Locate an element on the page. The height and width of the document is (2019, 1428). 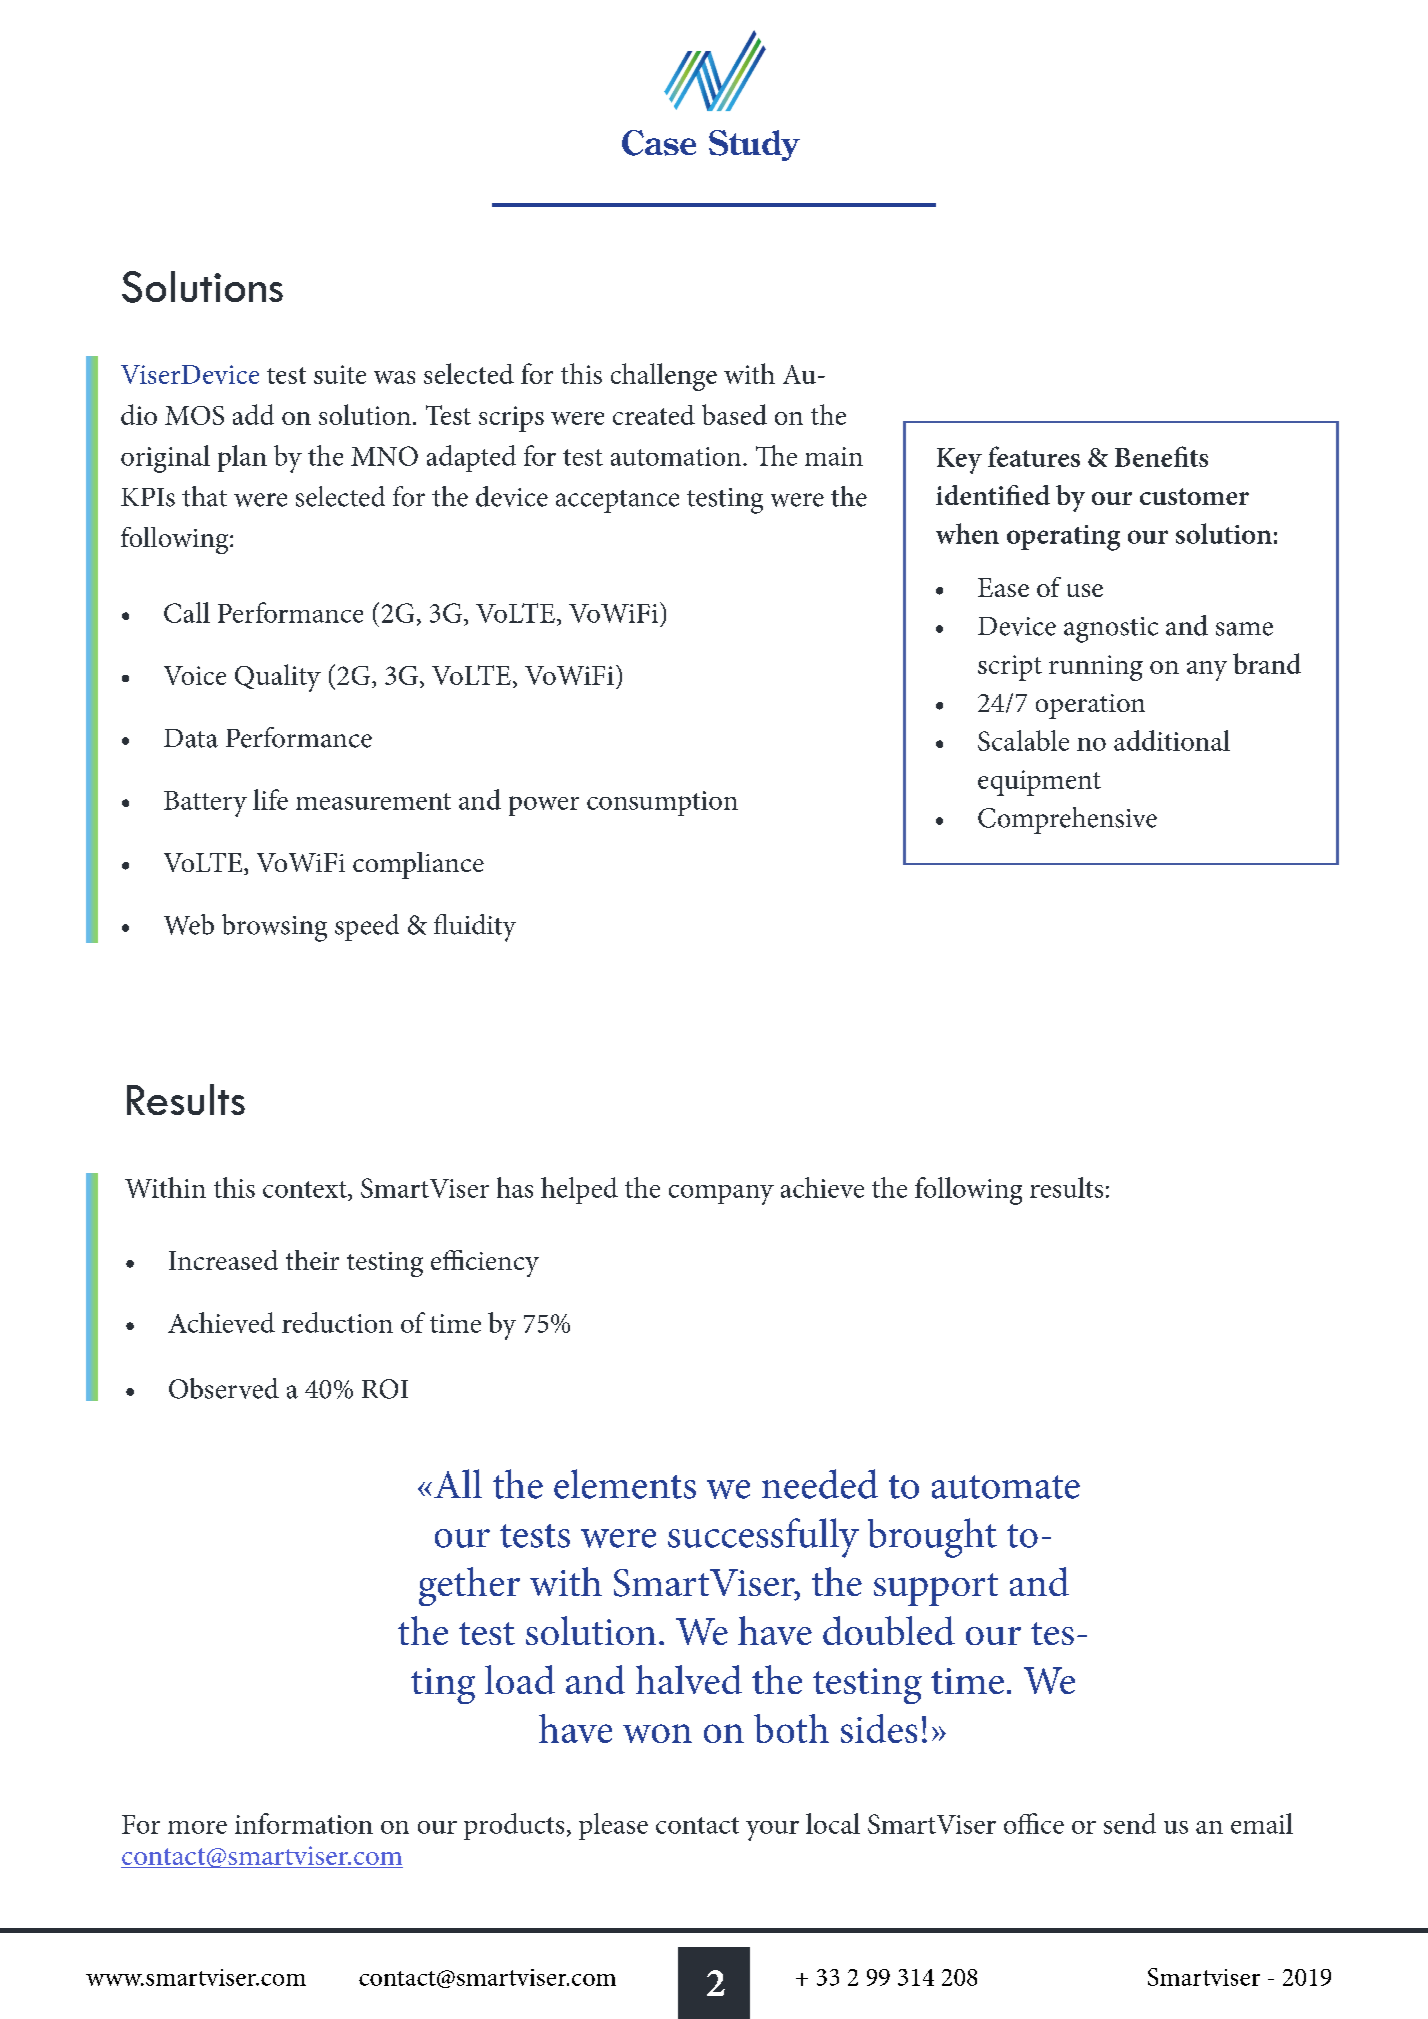
browsing is located at coordinates (274, 928).
